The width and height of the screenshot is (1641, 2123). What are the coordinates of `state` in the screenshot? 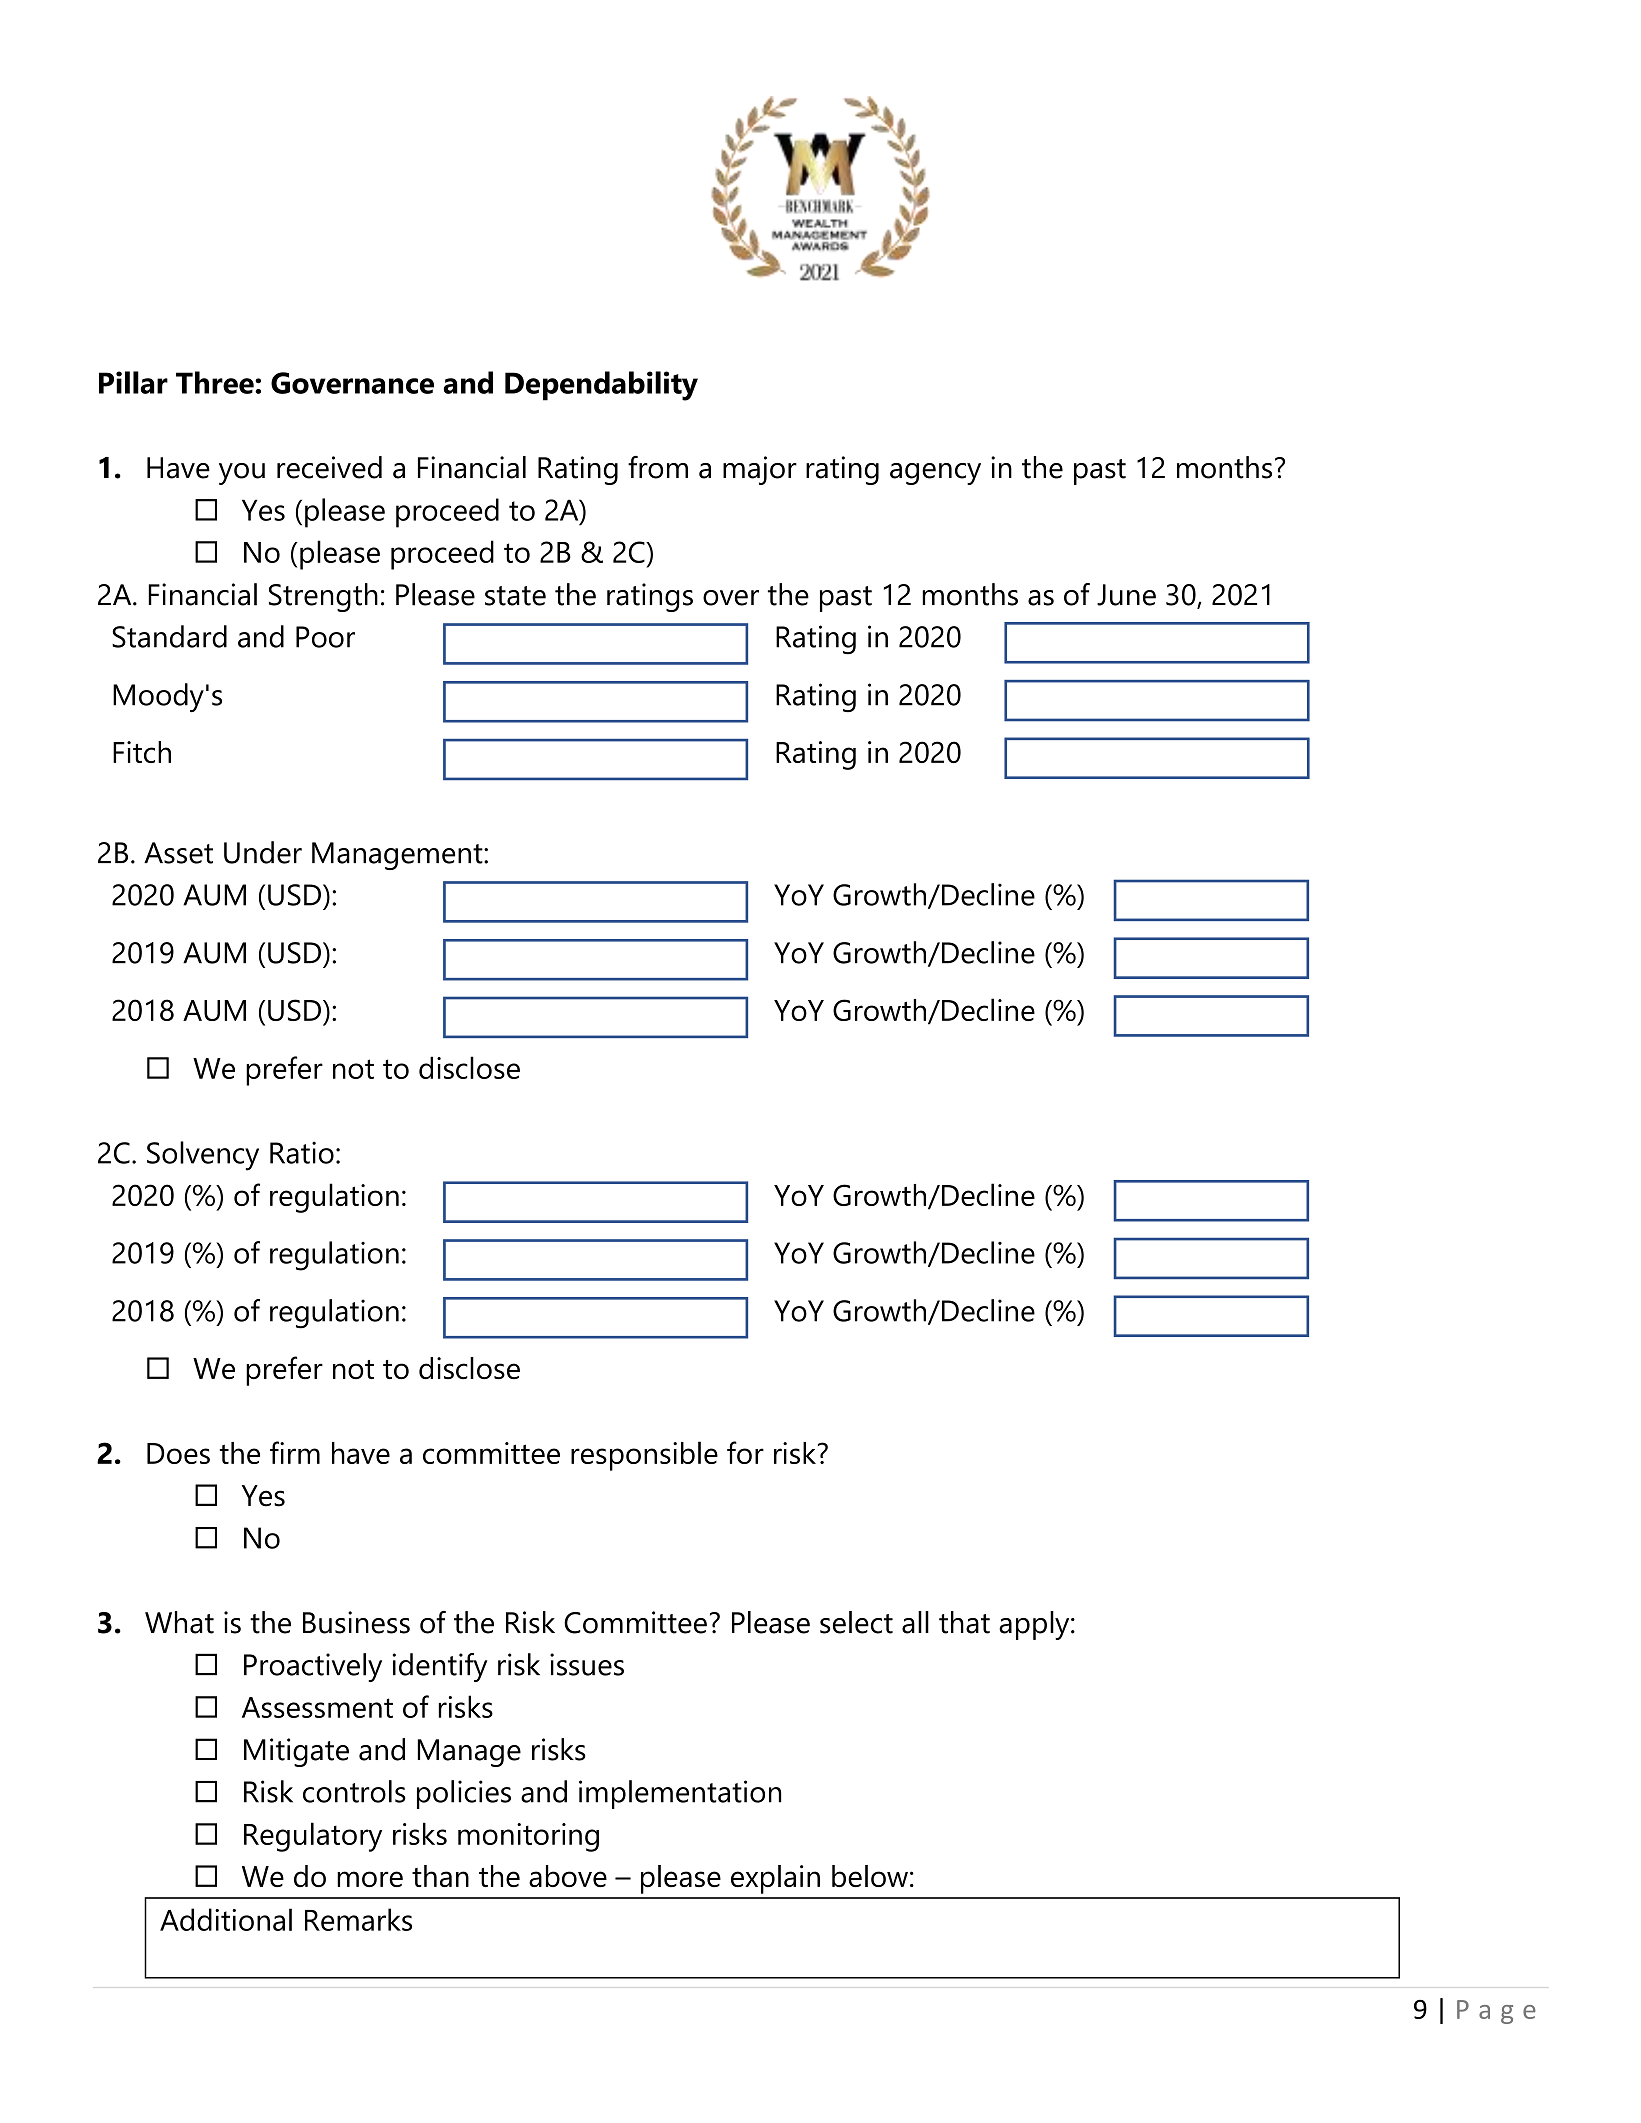 It's located at (515, 596).
